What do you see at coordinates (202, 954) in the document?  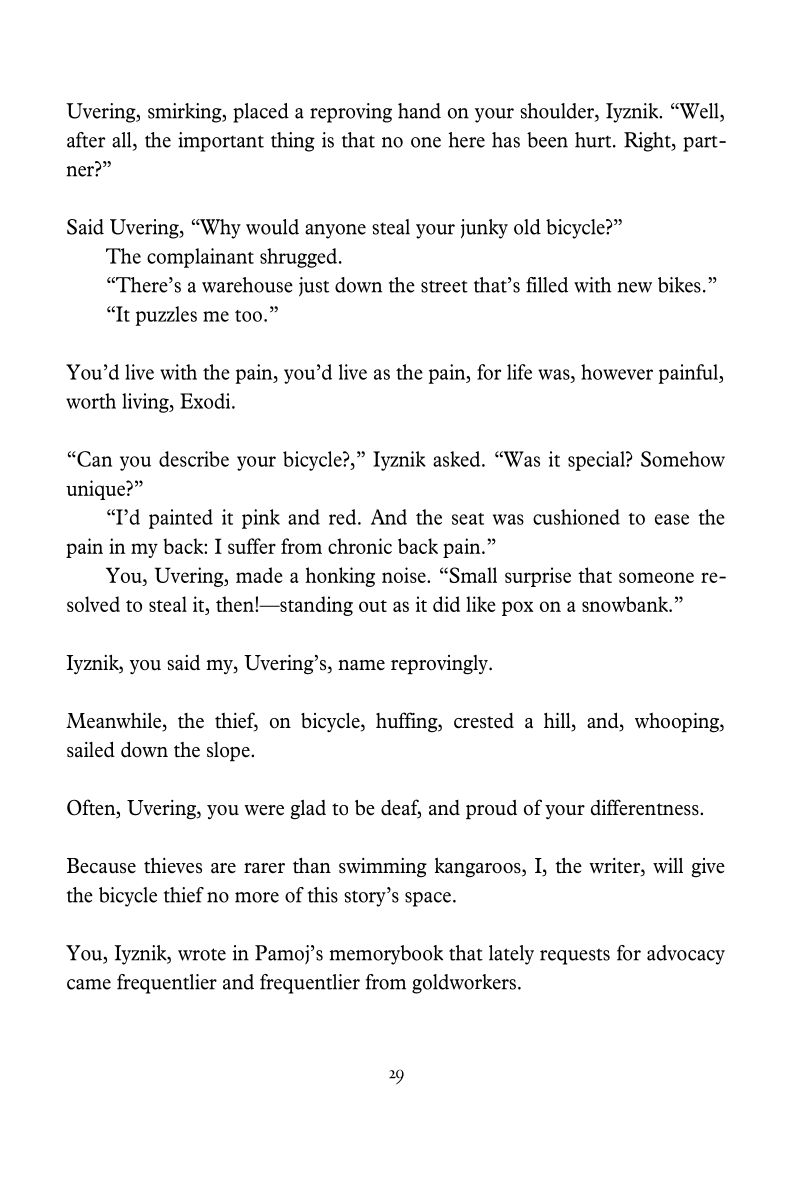 I see `wrote` at bounding box center [202, 954].
